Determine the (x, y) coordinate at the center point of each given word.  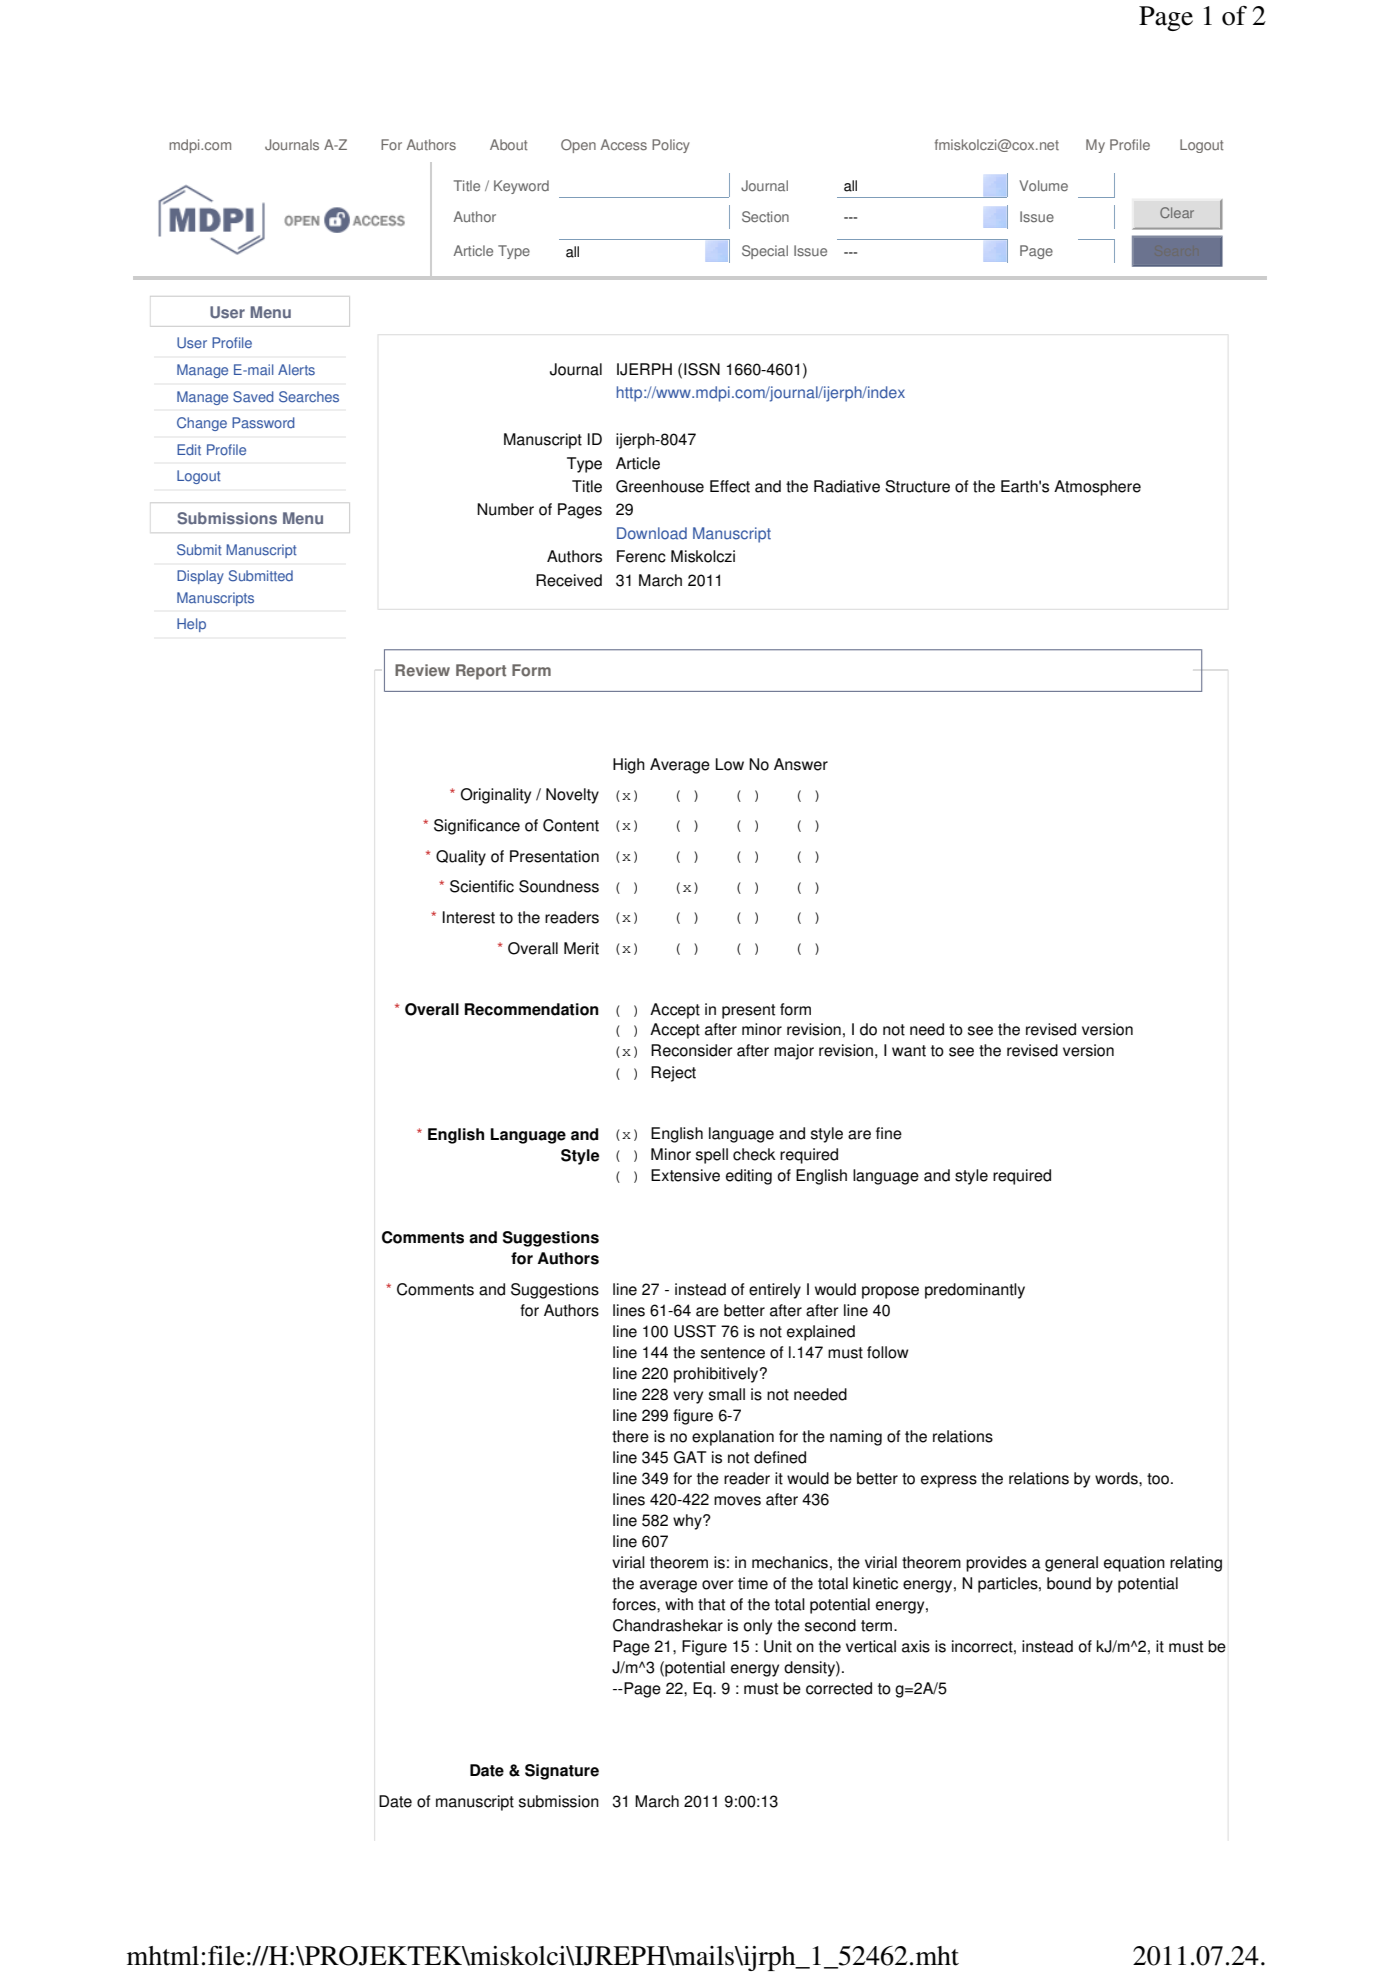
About (508, 145)
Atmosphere (1097, 488)
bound (1069, 1583)
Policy (671, 146)
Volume (1043, 186)
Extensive (685, 1175)
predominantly (975, 1291)
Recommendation (532, 1009)
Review (422, 670)
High (629, 766)
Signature (562, 1772)
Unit (778, 1646)
